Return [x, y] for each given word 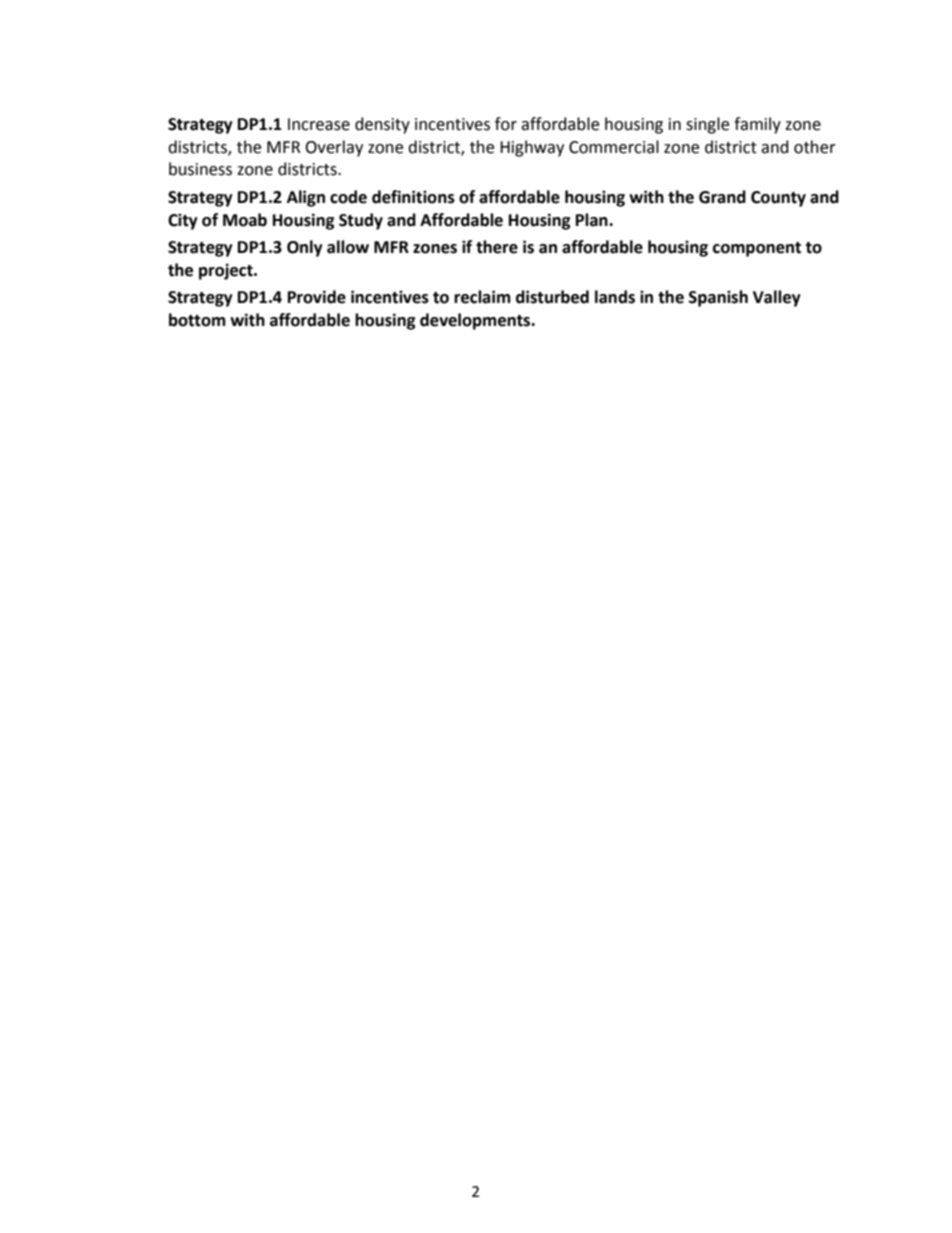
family [757, 125]
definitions [413, 197]
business [200, 169]
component [757, 249]
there [497, 247]
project [227, 271]
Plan [593, 220]
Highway [532, 148]
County [778, 199]
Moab [245, 220]
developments [476, 321]
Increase [319, 124]
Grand [722, 197]
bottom [197, 320]
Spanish [718, 298]
